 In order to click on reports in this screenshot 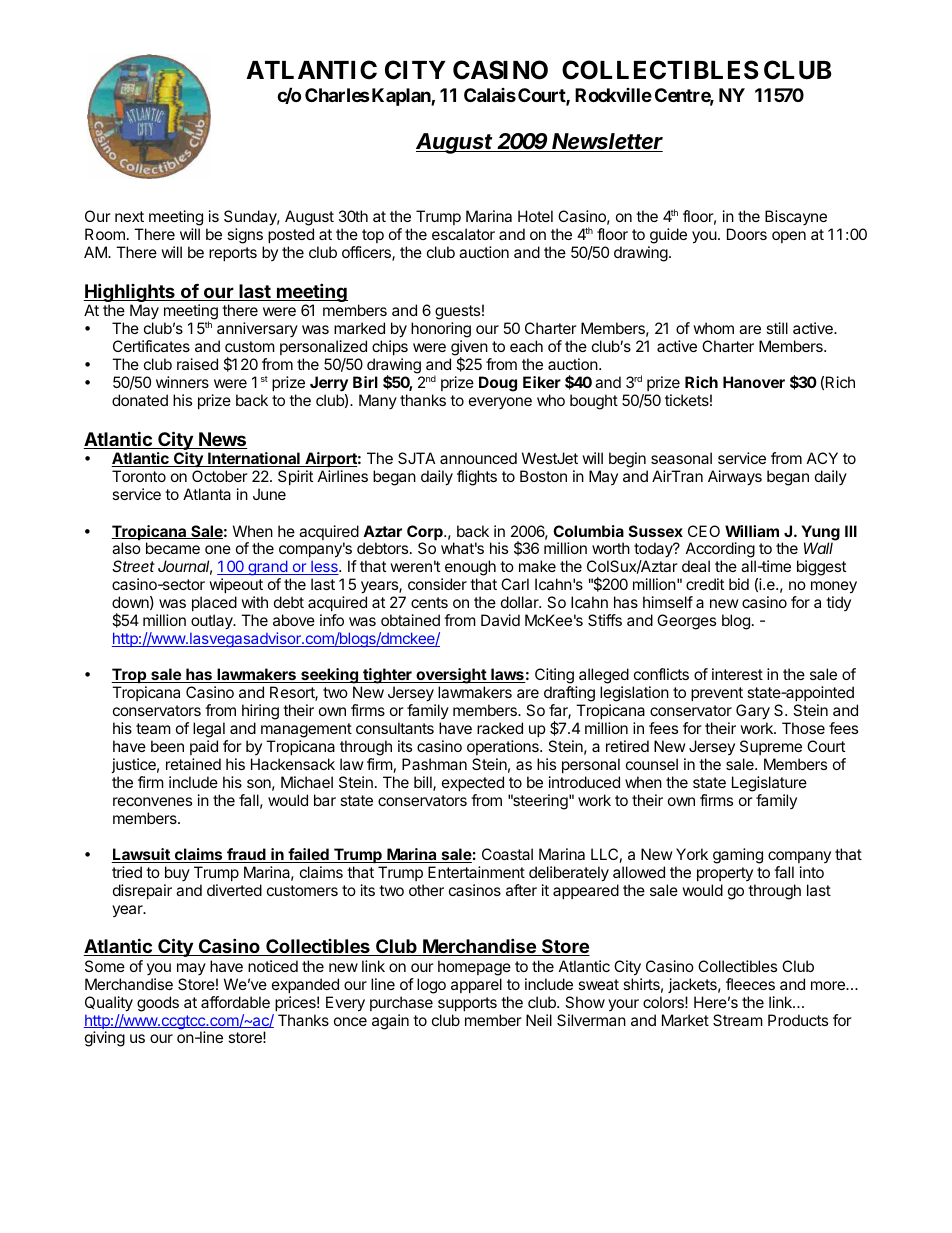, I will do `click(233, 254)`.
